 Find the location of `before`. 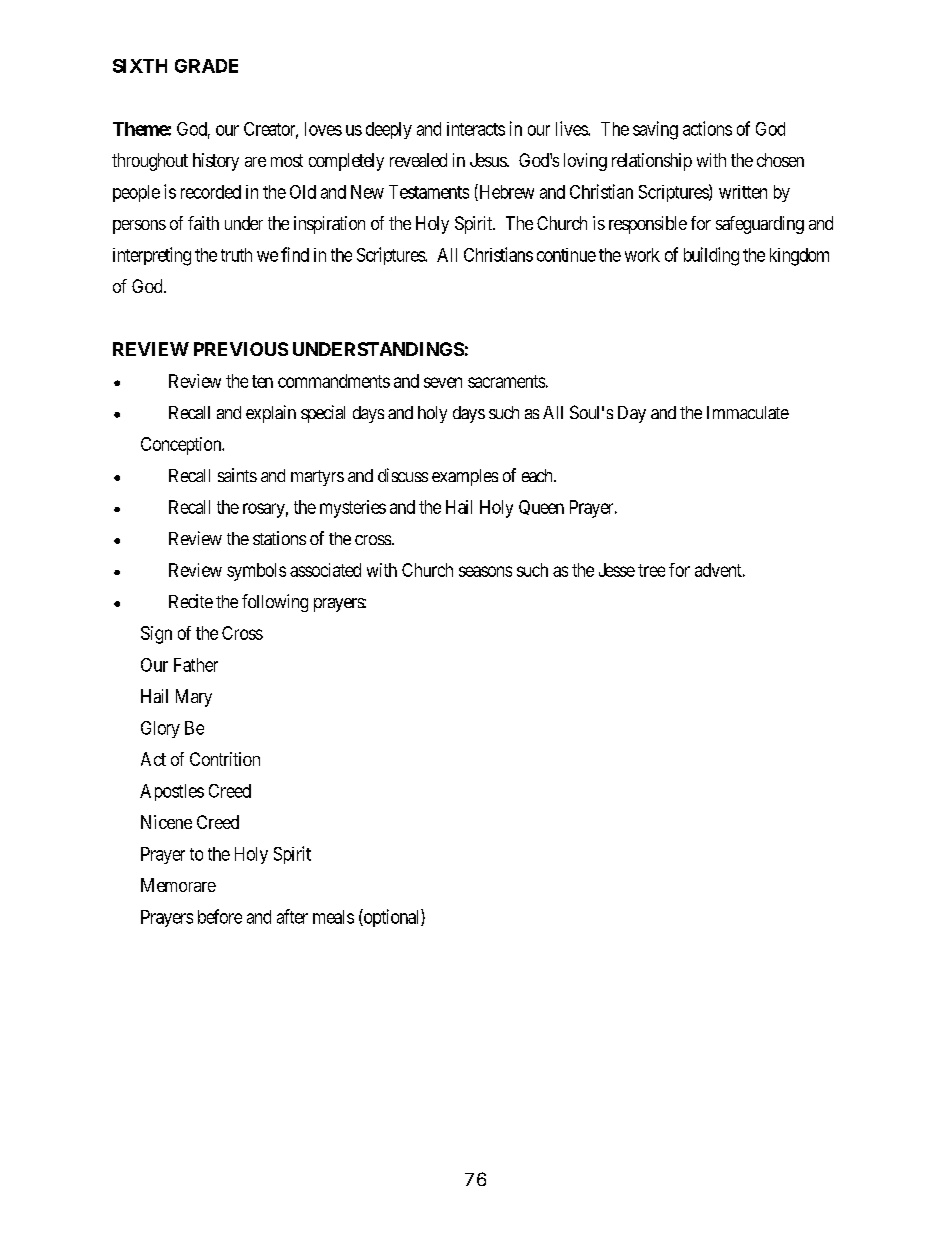

before is located at coordinates (220, 916).
